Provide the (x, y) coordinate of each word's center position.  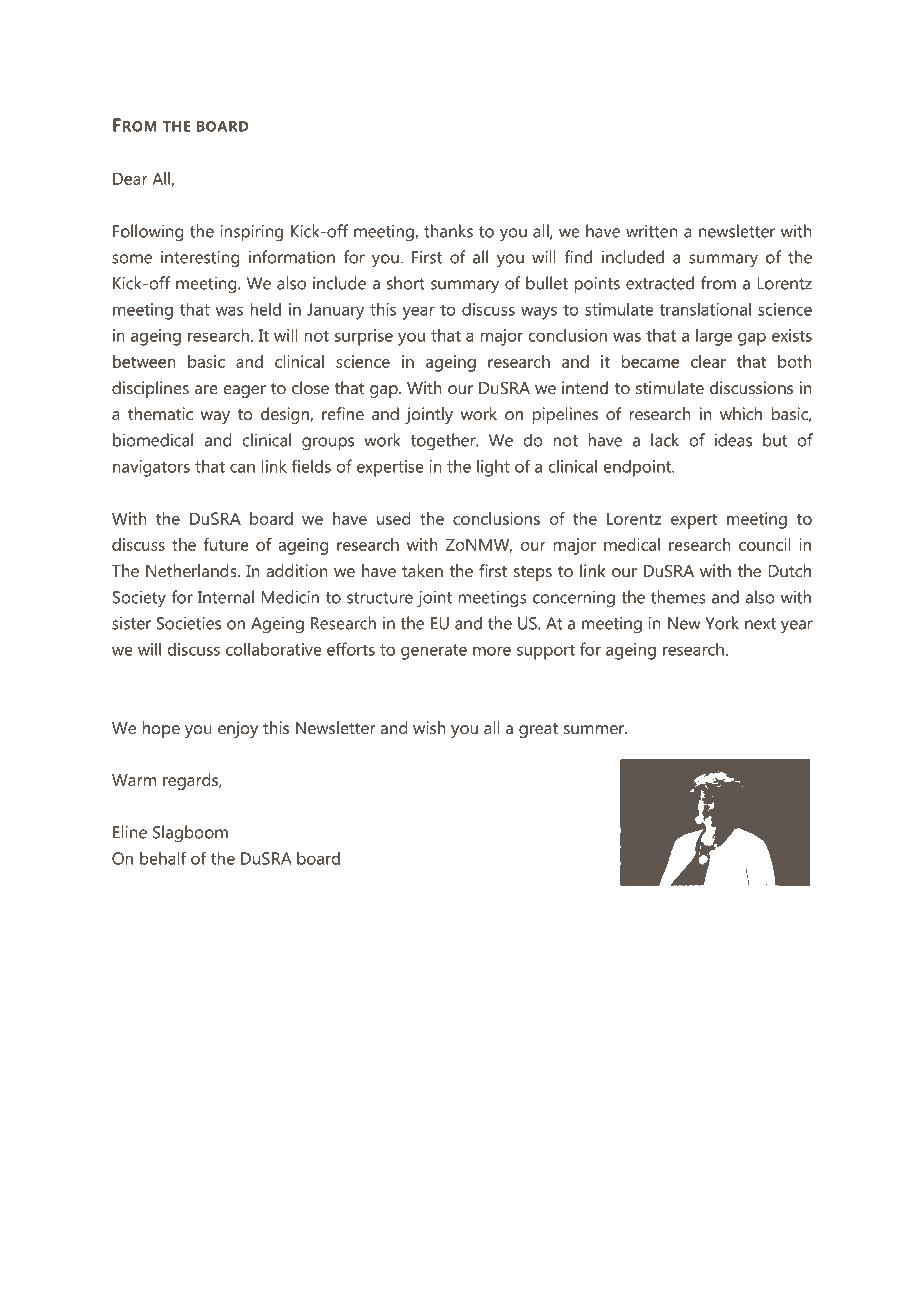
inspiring (251, 233)
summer (595, 729)
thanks (448, 231)
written (652, 231)
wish (429, 727)
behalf (163, 858)
